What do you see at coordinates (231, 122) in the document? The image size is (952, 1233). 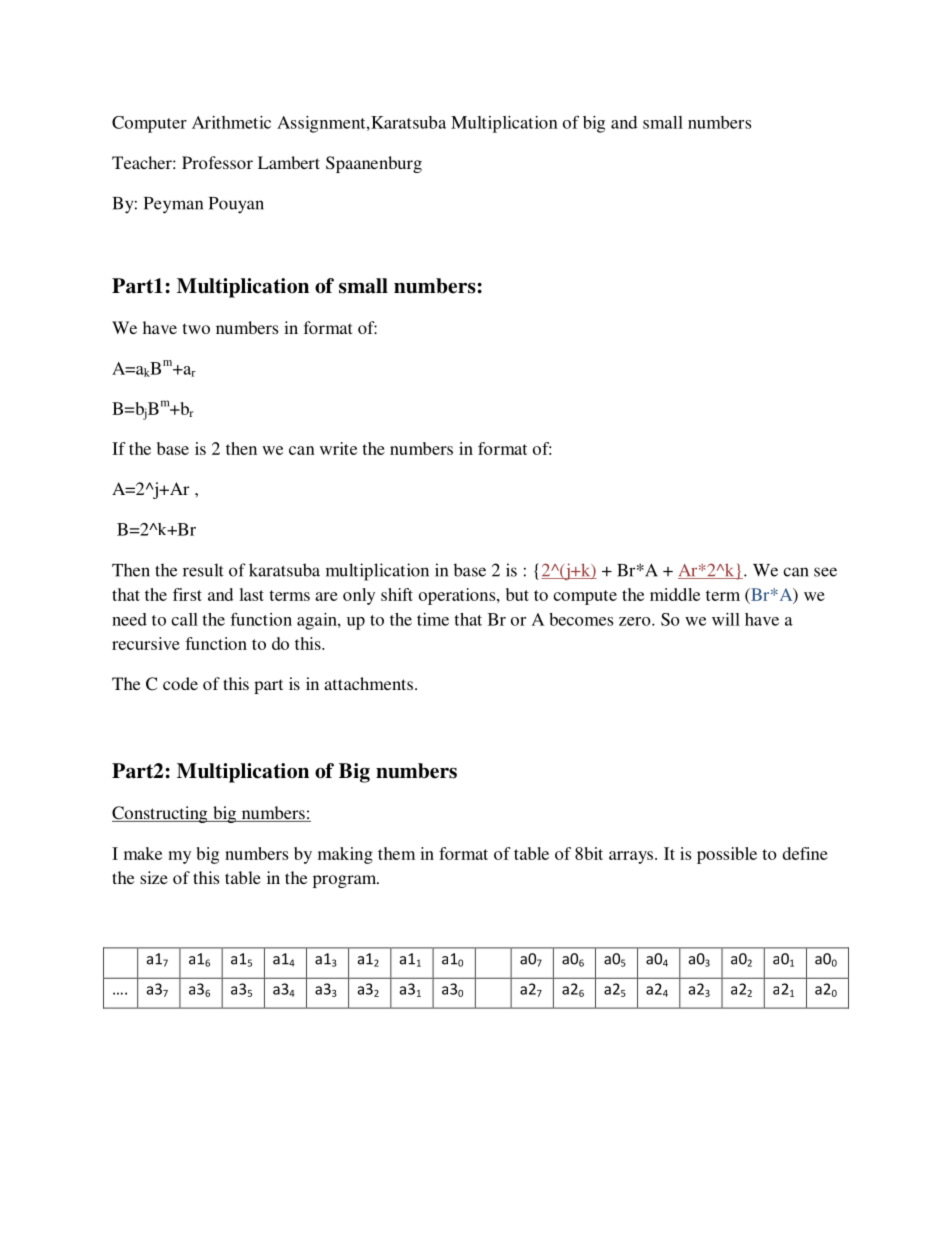 I see `Arithmetic` at bounding box center [231, 122].
